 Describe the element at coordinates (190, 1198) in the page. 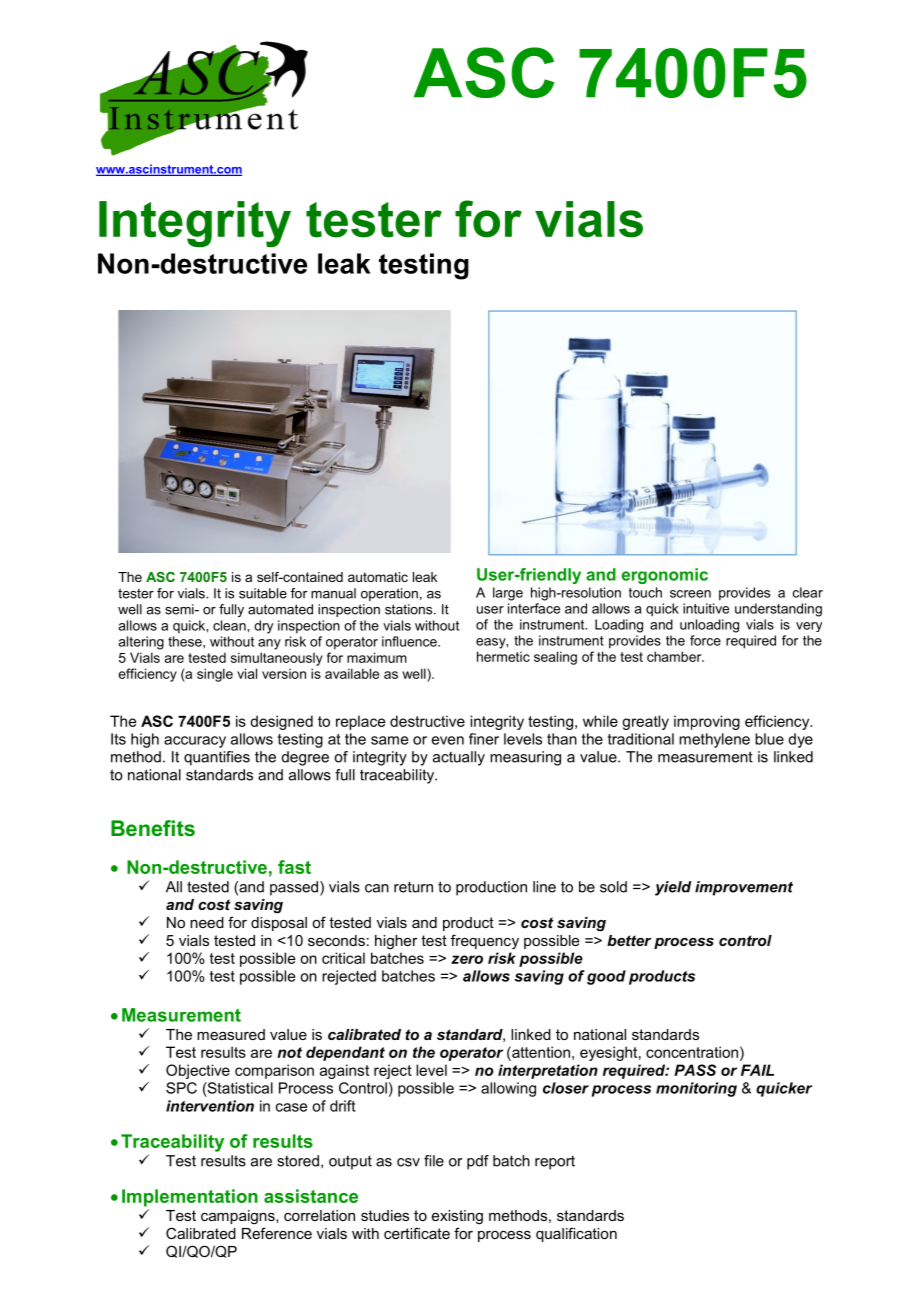

I see `Implementation` at that location.
